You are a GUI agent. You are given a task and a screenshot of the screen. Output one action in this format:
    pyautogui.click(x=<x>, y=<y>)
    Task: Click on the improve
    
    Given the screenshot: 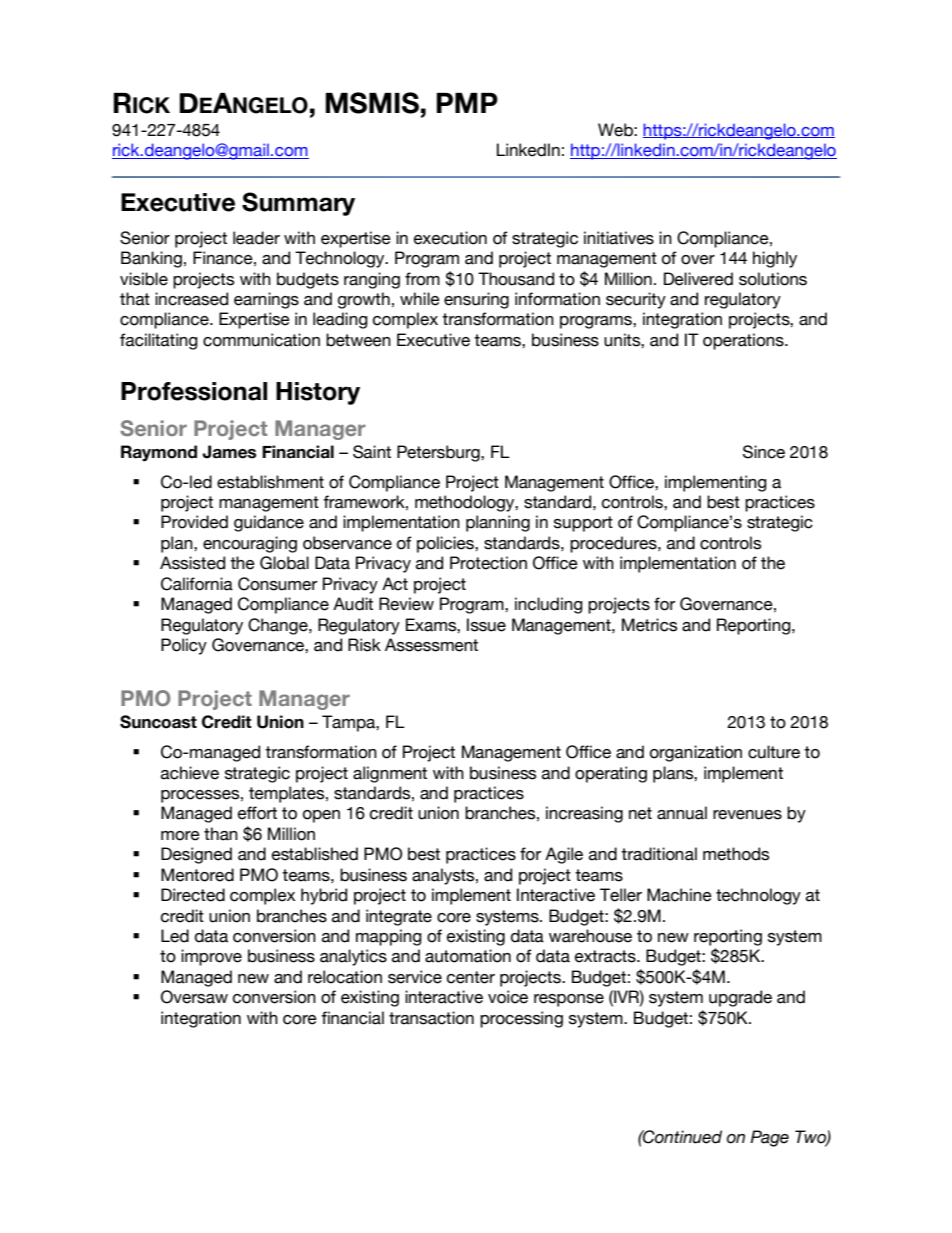 What is the action you would take?
    pyautogui.click(x=211, y=957)
